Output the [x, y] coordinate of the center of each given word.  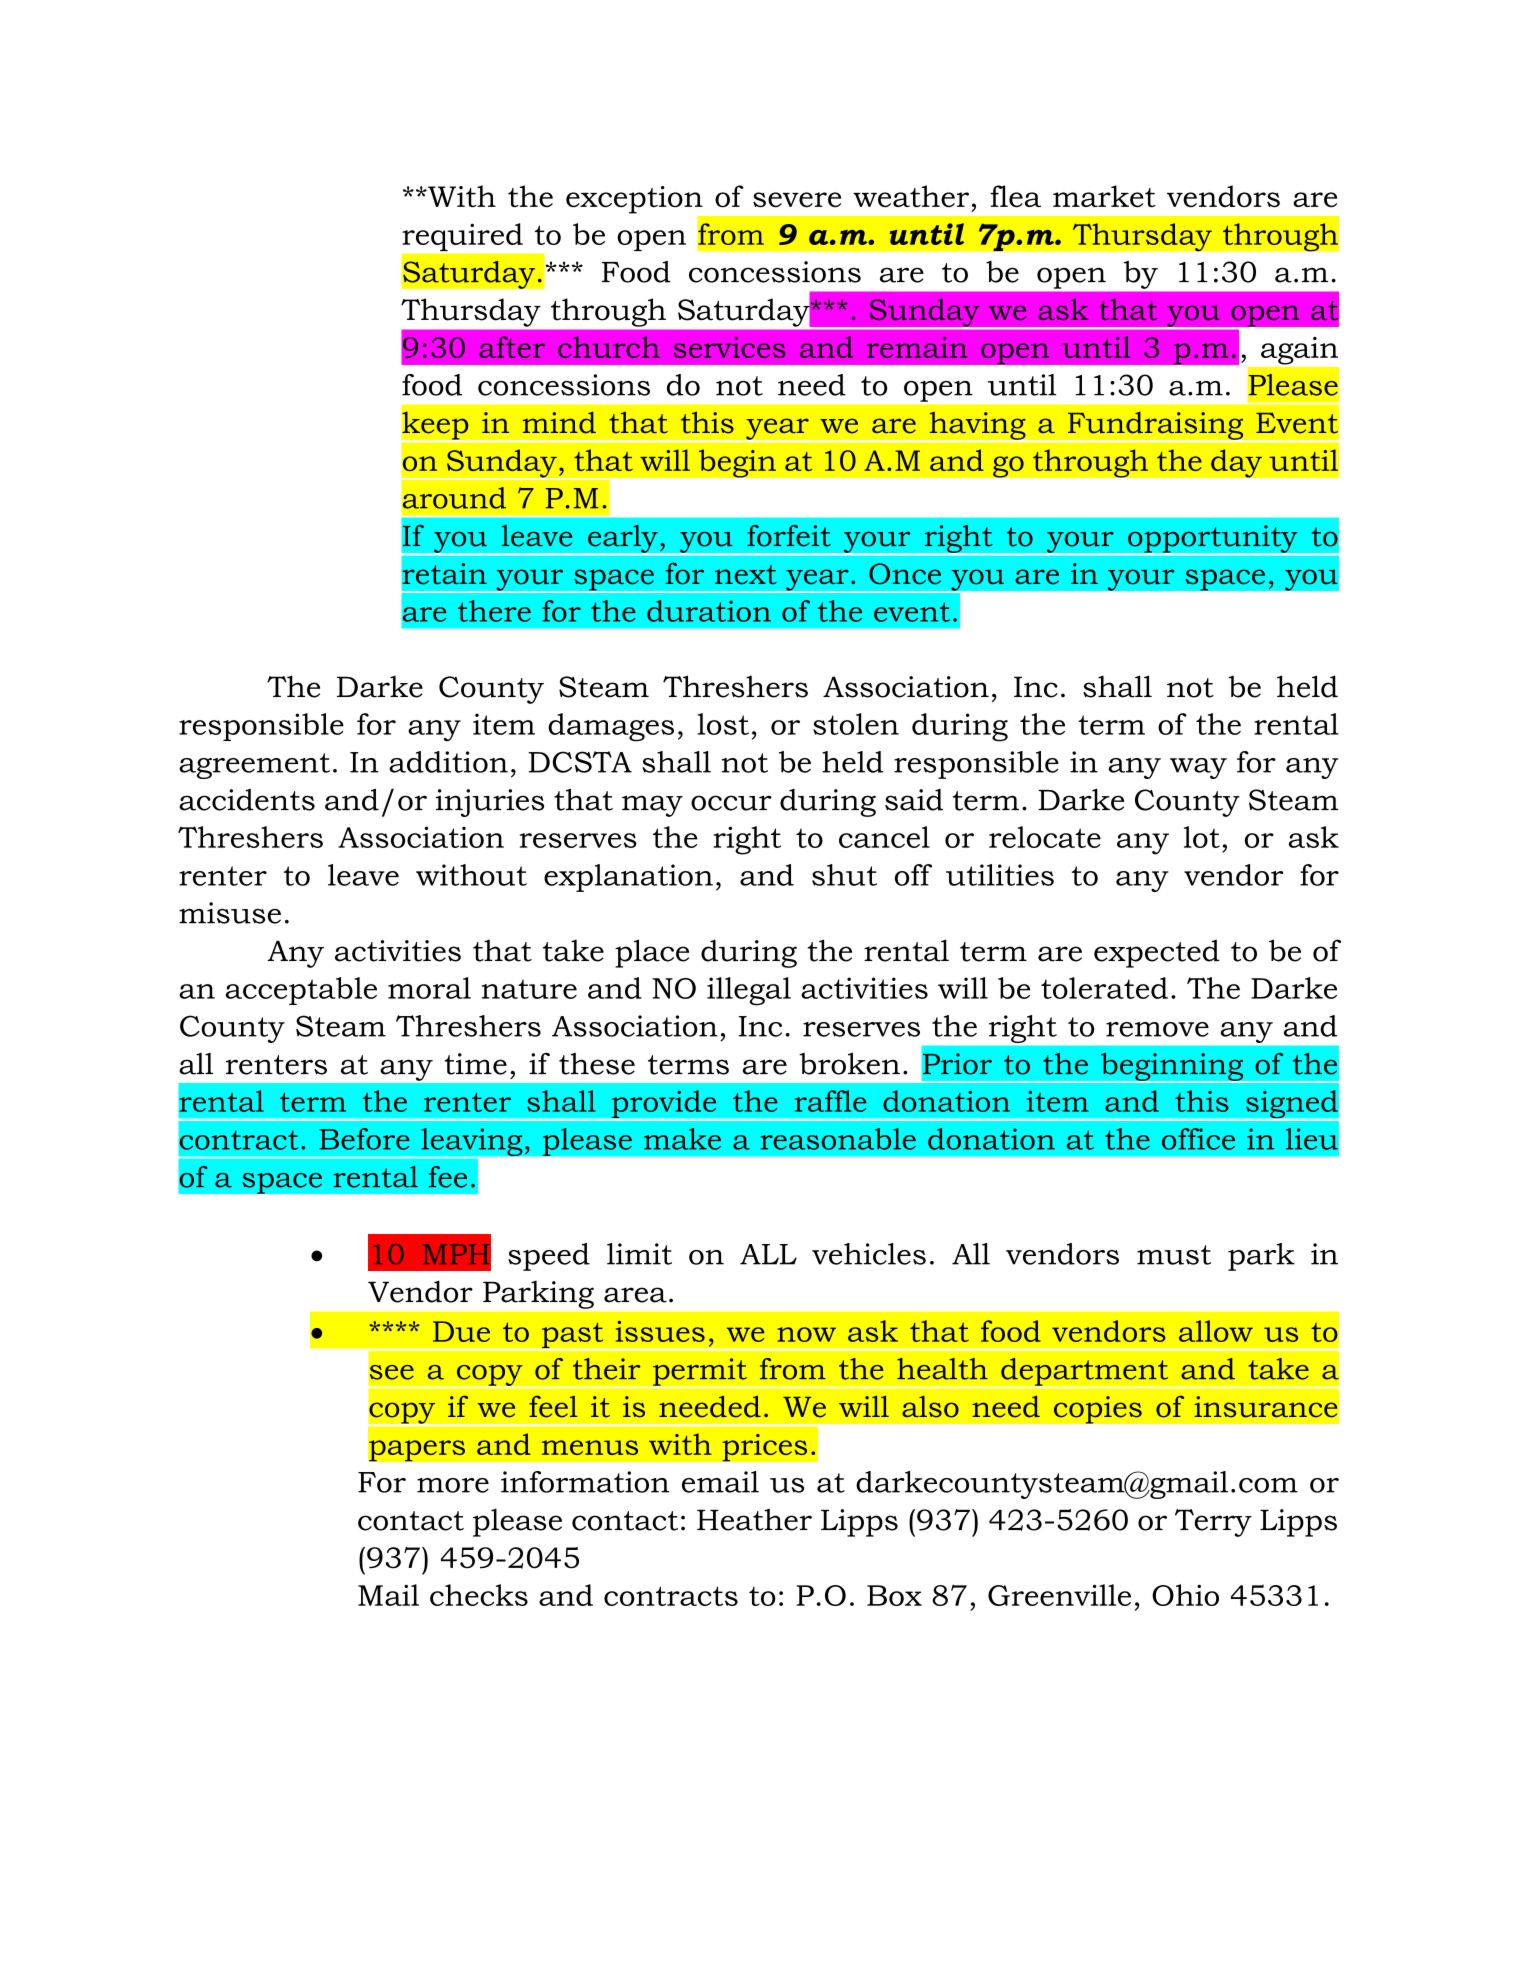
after [512, 347]
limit [639, 1254]
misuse [230, 913]
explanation [628, 878]
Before [364, 1139]
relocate [1045, 837]
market [1104, 196]
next [746, 575]
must [1174, 1255]
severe [797, 200]
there [494, 611]
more [453, 1485]
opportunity [1213, 540]
